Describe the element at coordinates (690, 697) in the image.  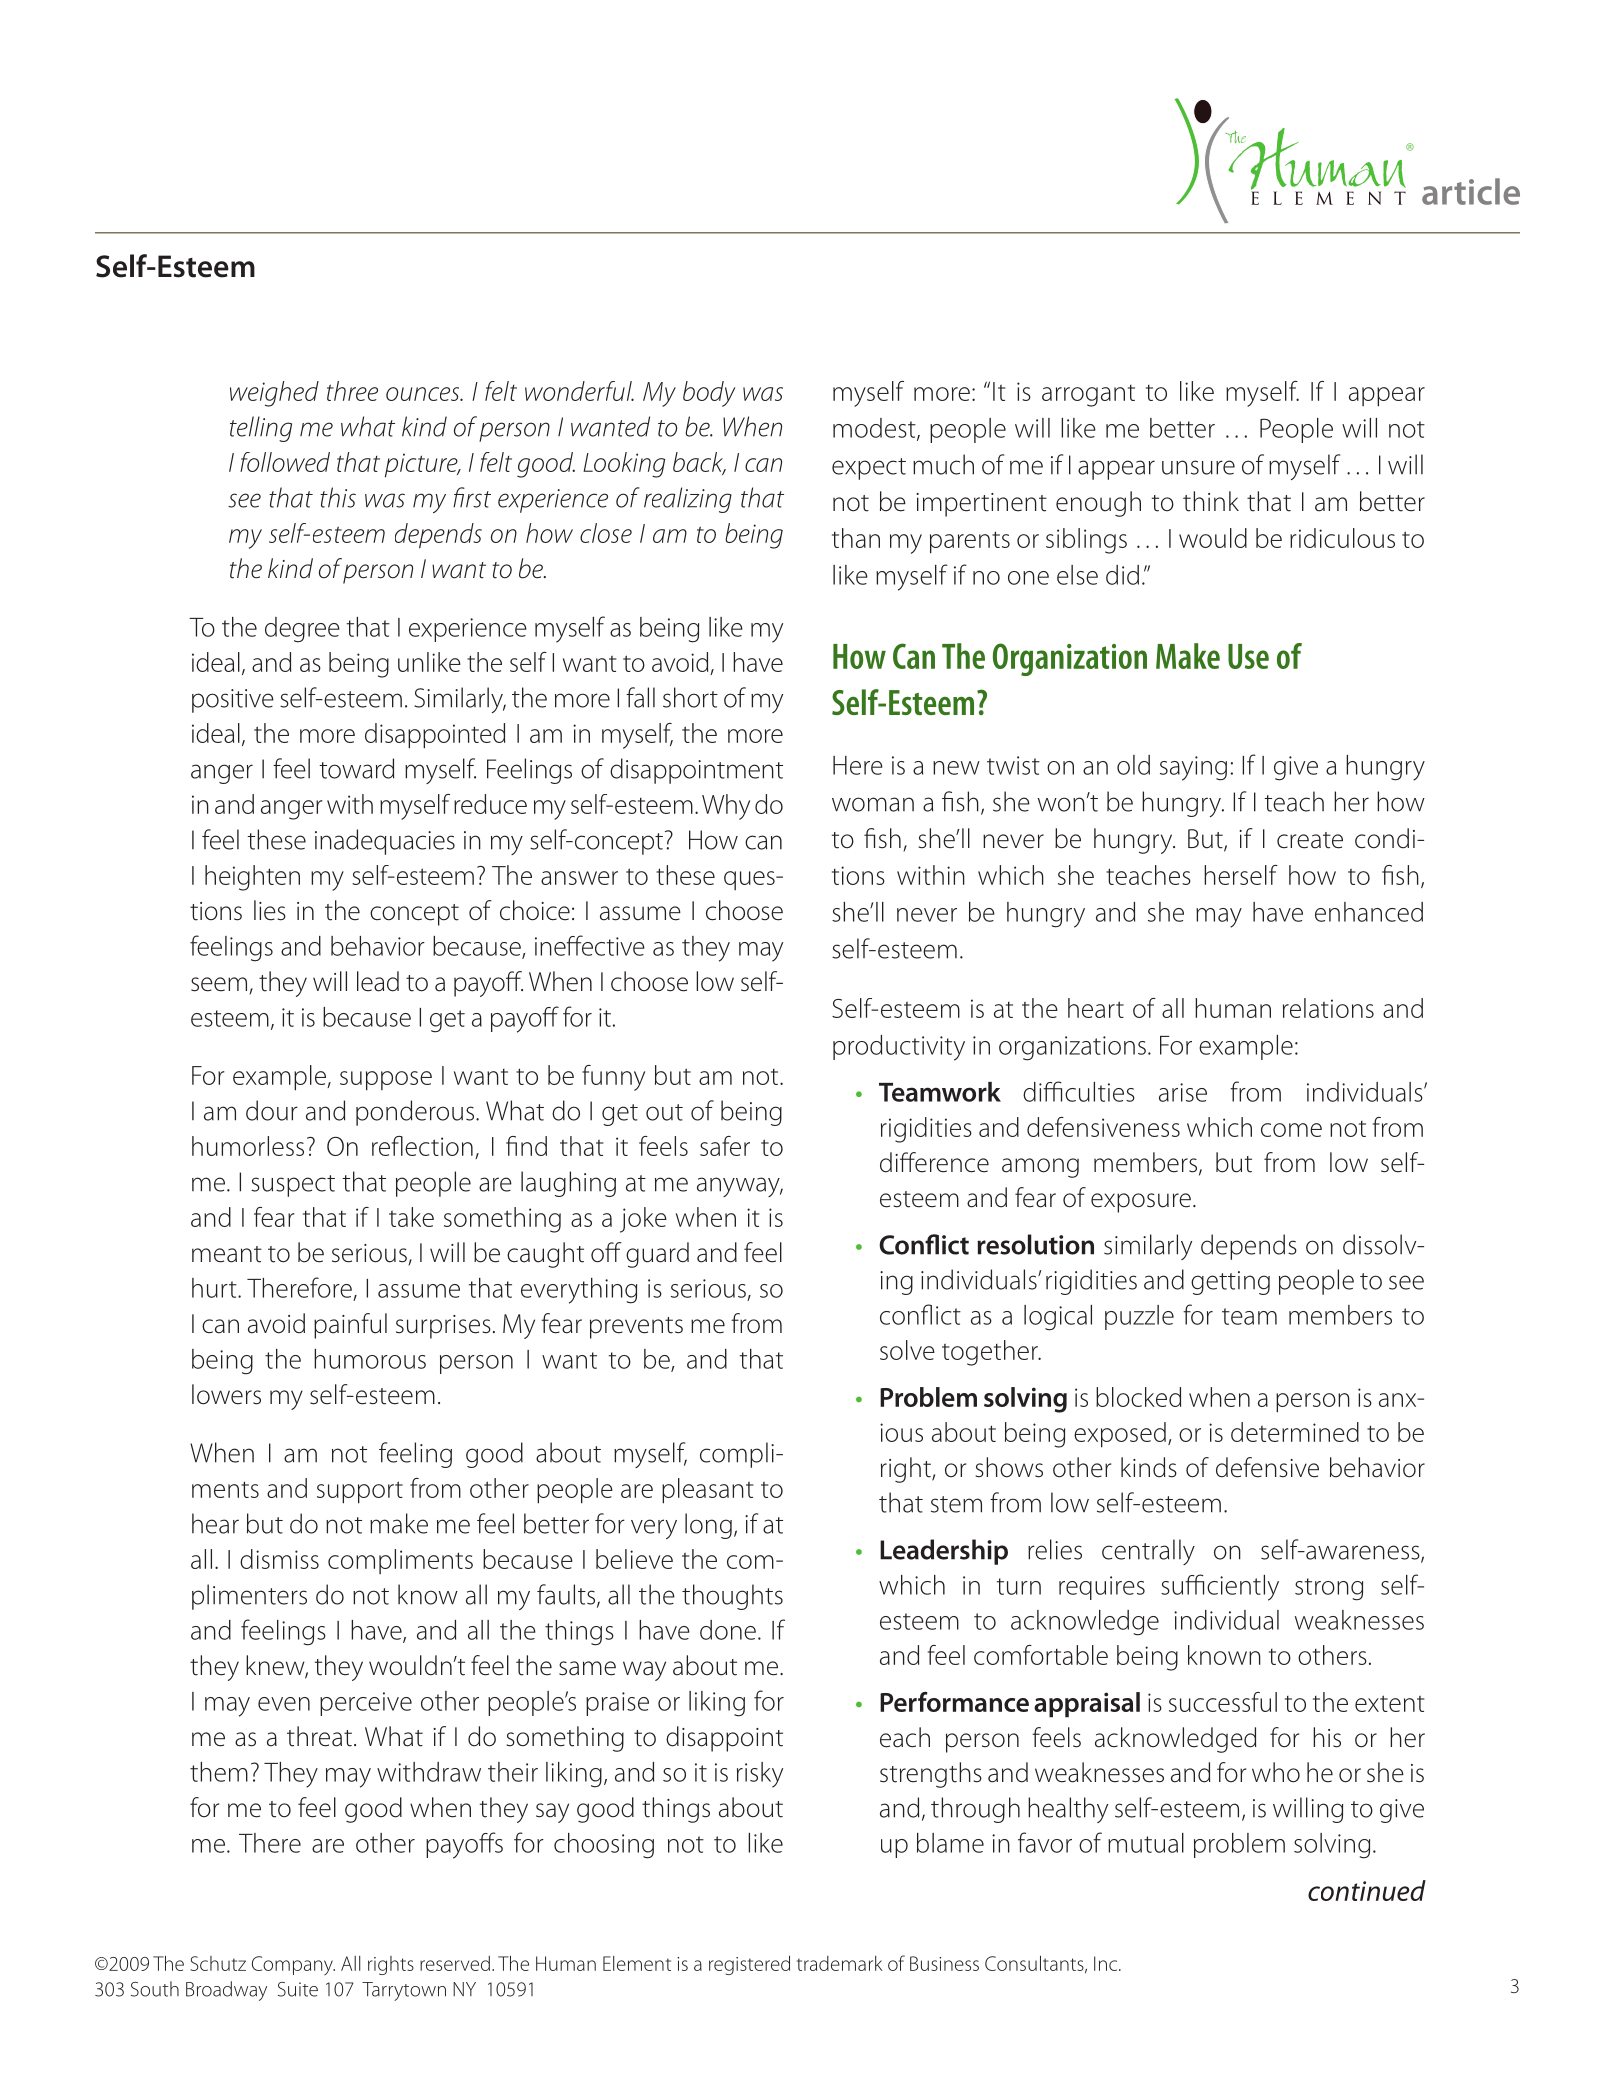
I see `short` at that location.
